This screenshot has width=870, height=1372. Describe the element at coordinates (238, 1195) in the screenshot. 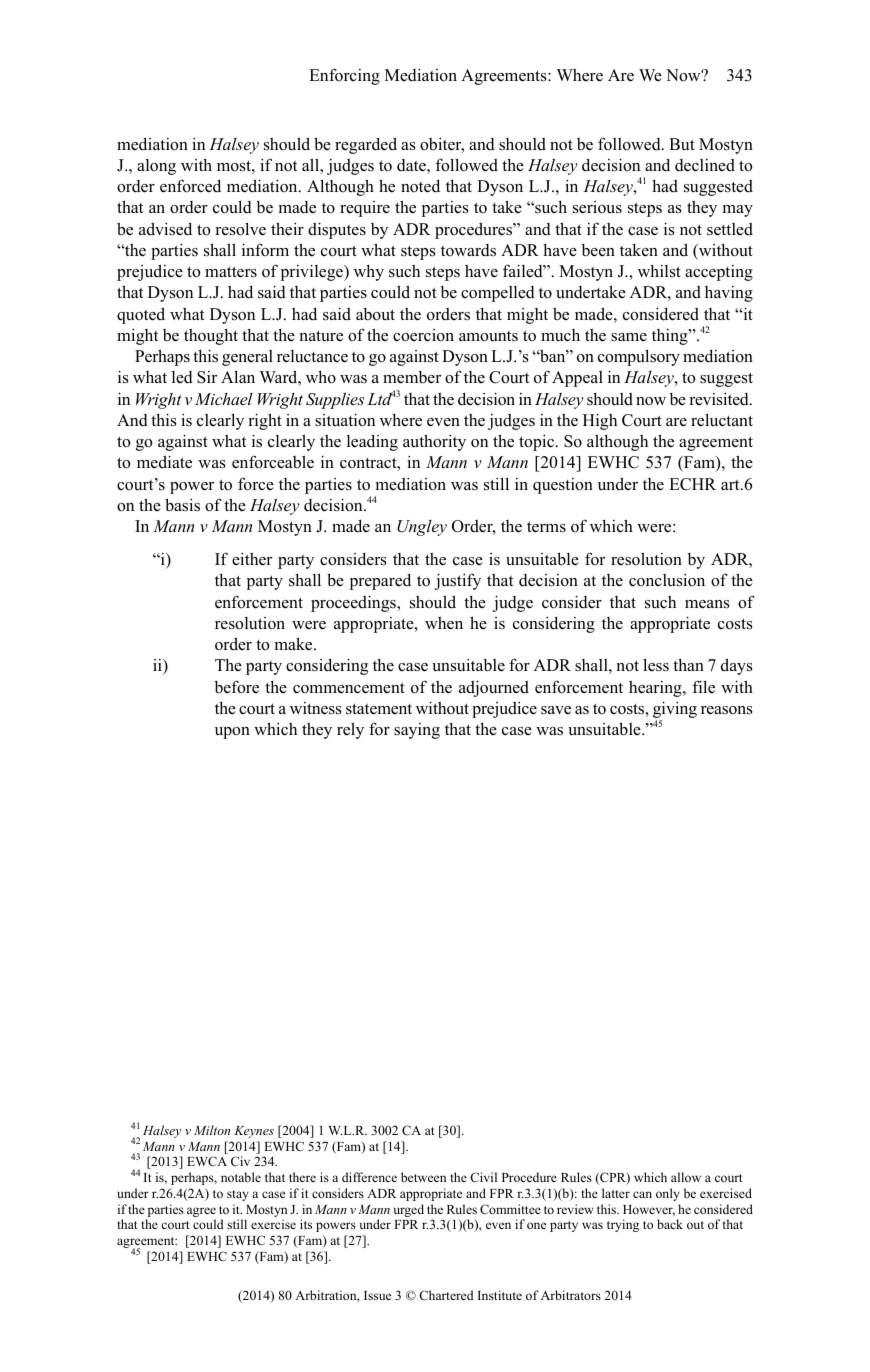

I see `stay` at that location.
